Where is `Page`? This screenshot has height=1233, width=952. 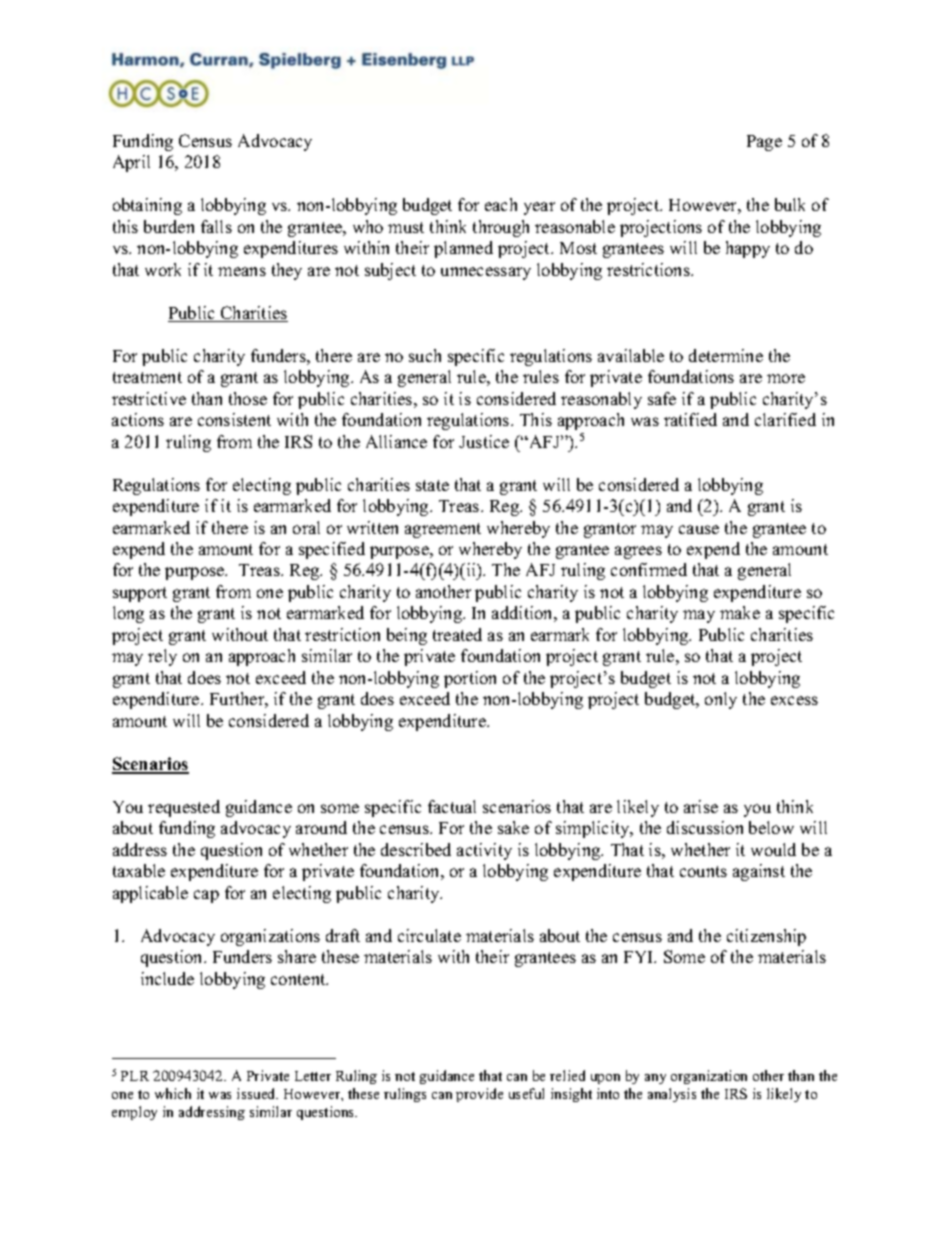 Page is located at coordinates (764, 143).
